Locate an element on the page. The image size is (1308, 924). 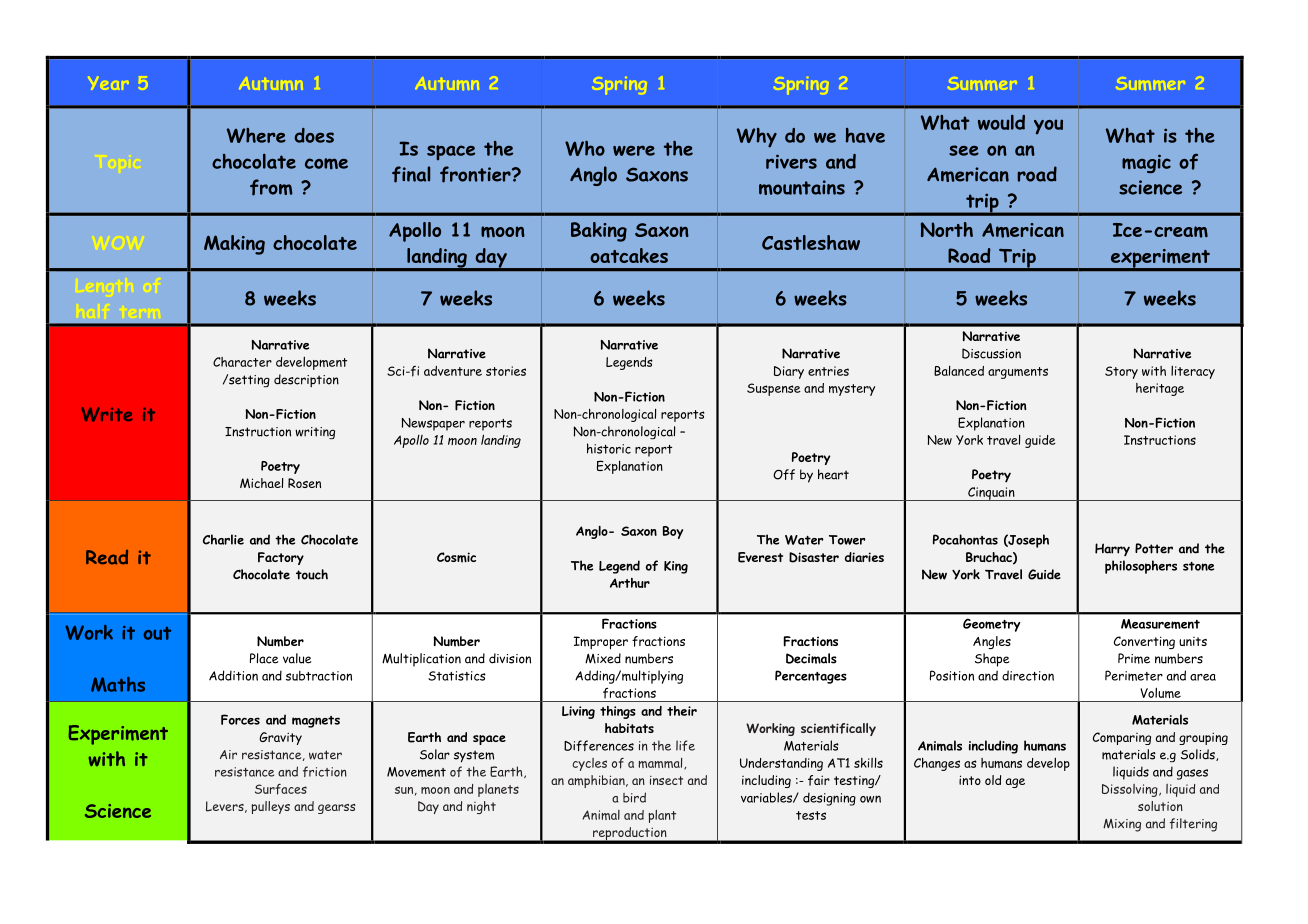
Michael is located at coordinates (261, 483).
